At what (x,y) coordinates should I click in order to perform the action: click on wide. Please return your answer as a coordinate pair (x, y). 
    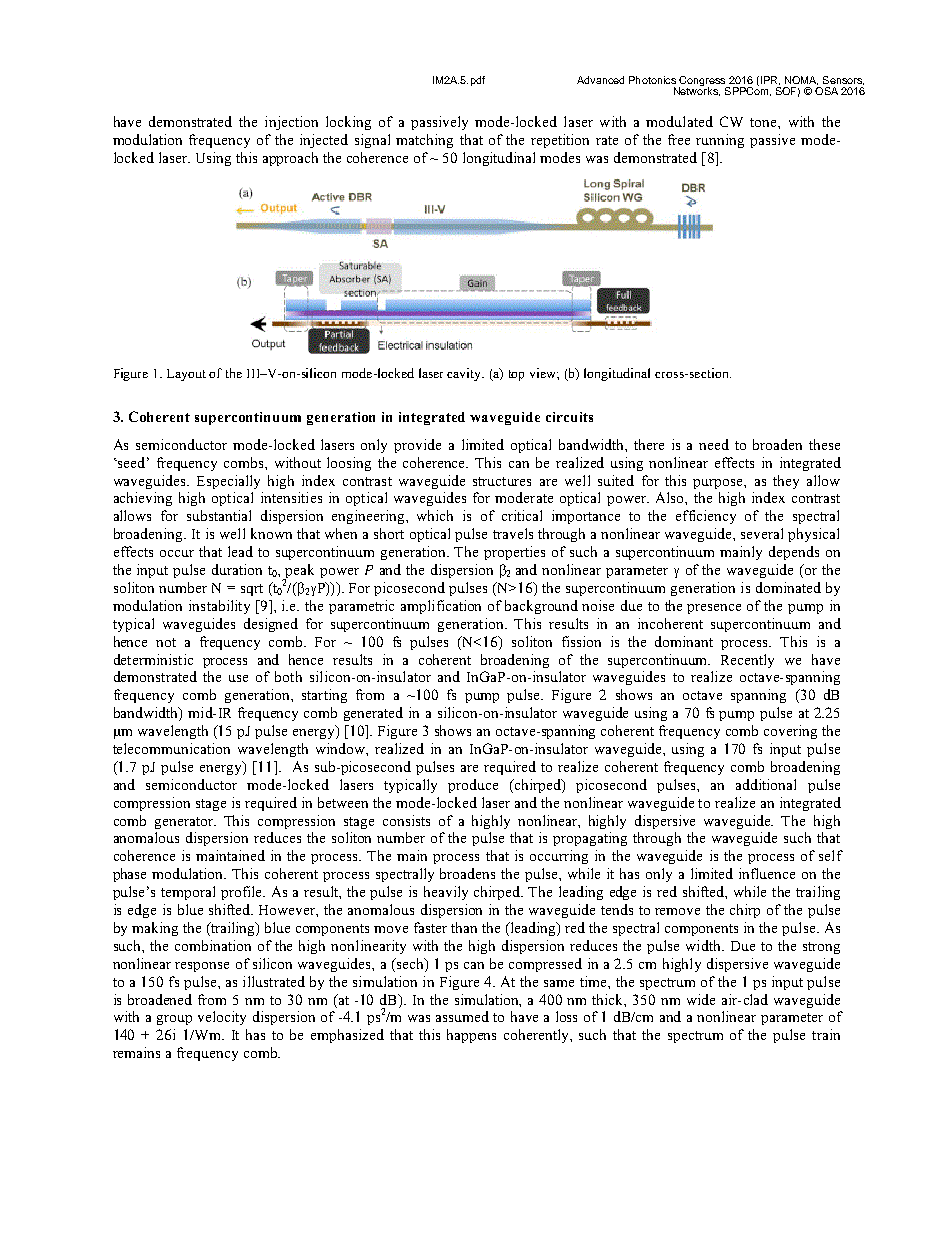
    Looking at the image, I should click on (701, 999).
